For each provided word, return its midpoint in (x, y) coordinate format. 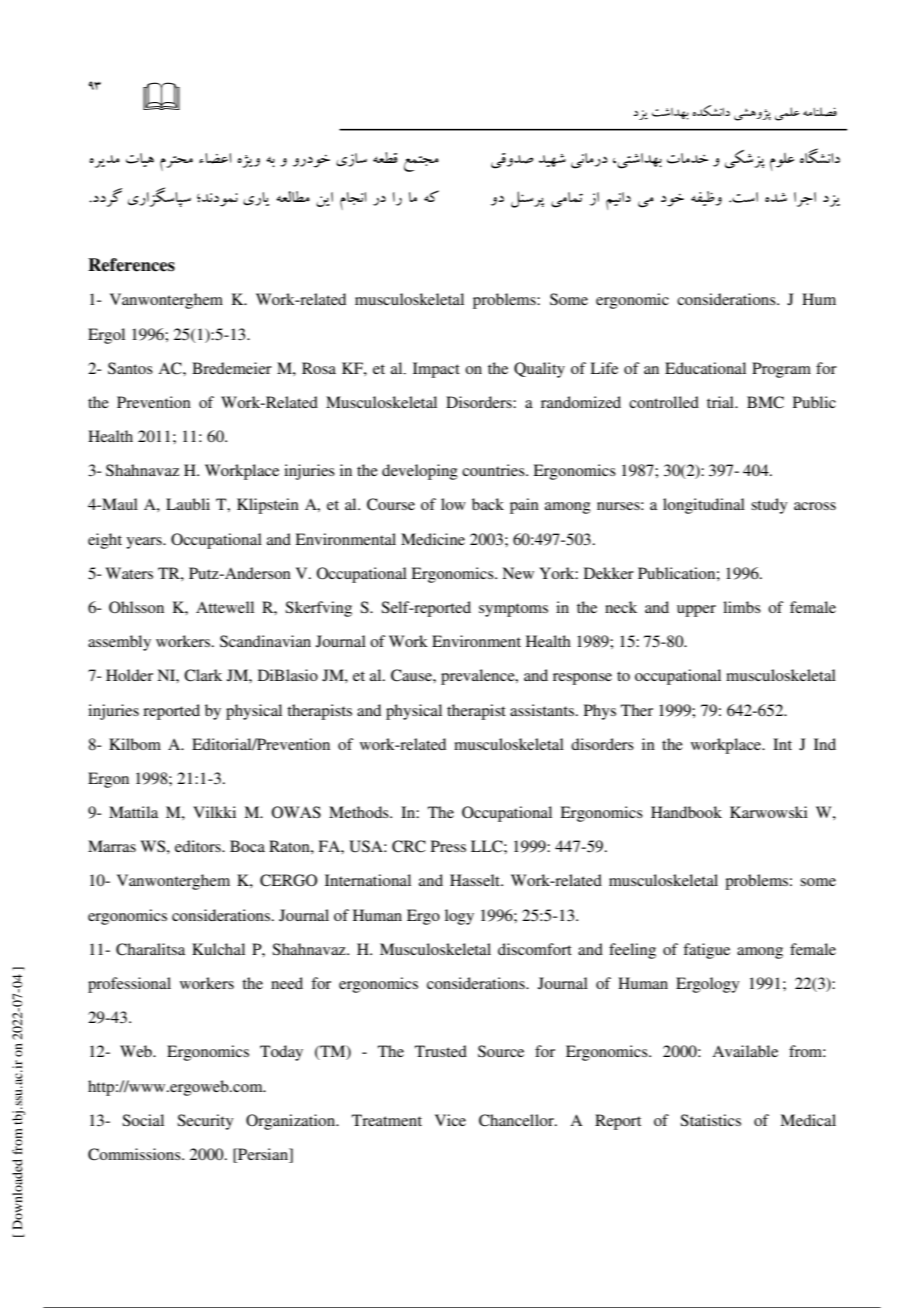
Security (205, 1122)
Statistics (710, 1120)
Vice (450, 1120)
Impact (436, 370)
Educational (705, 368)
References (131, 265)
